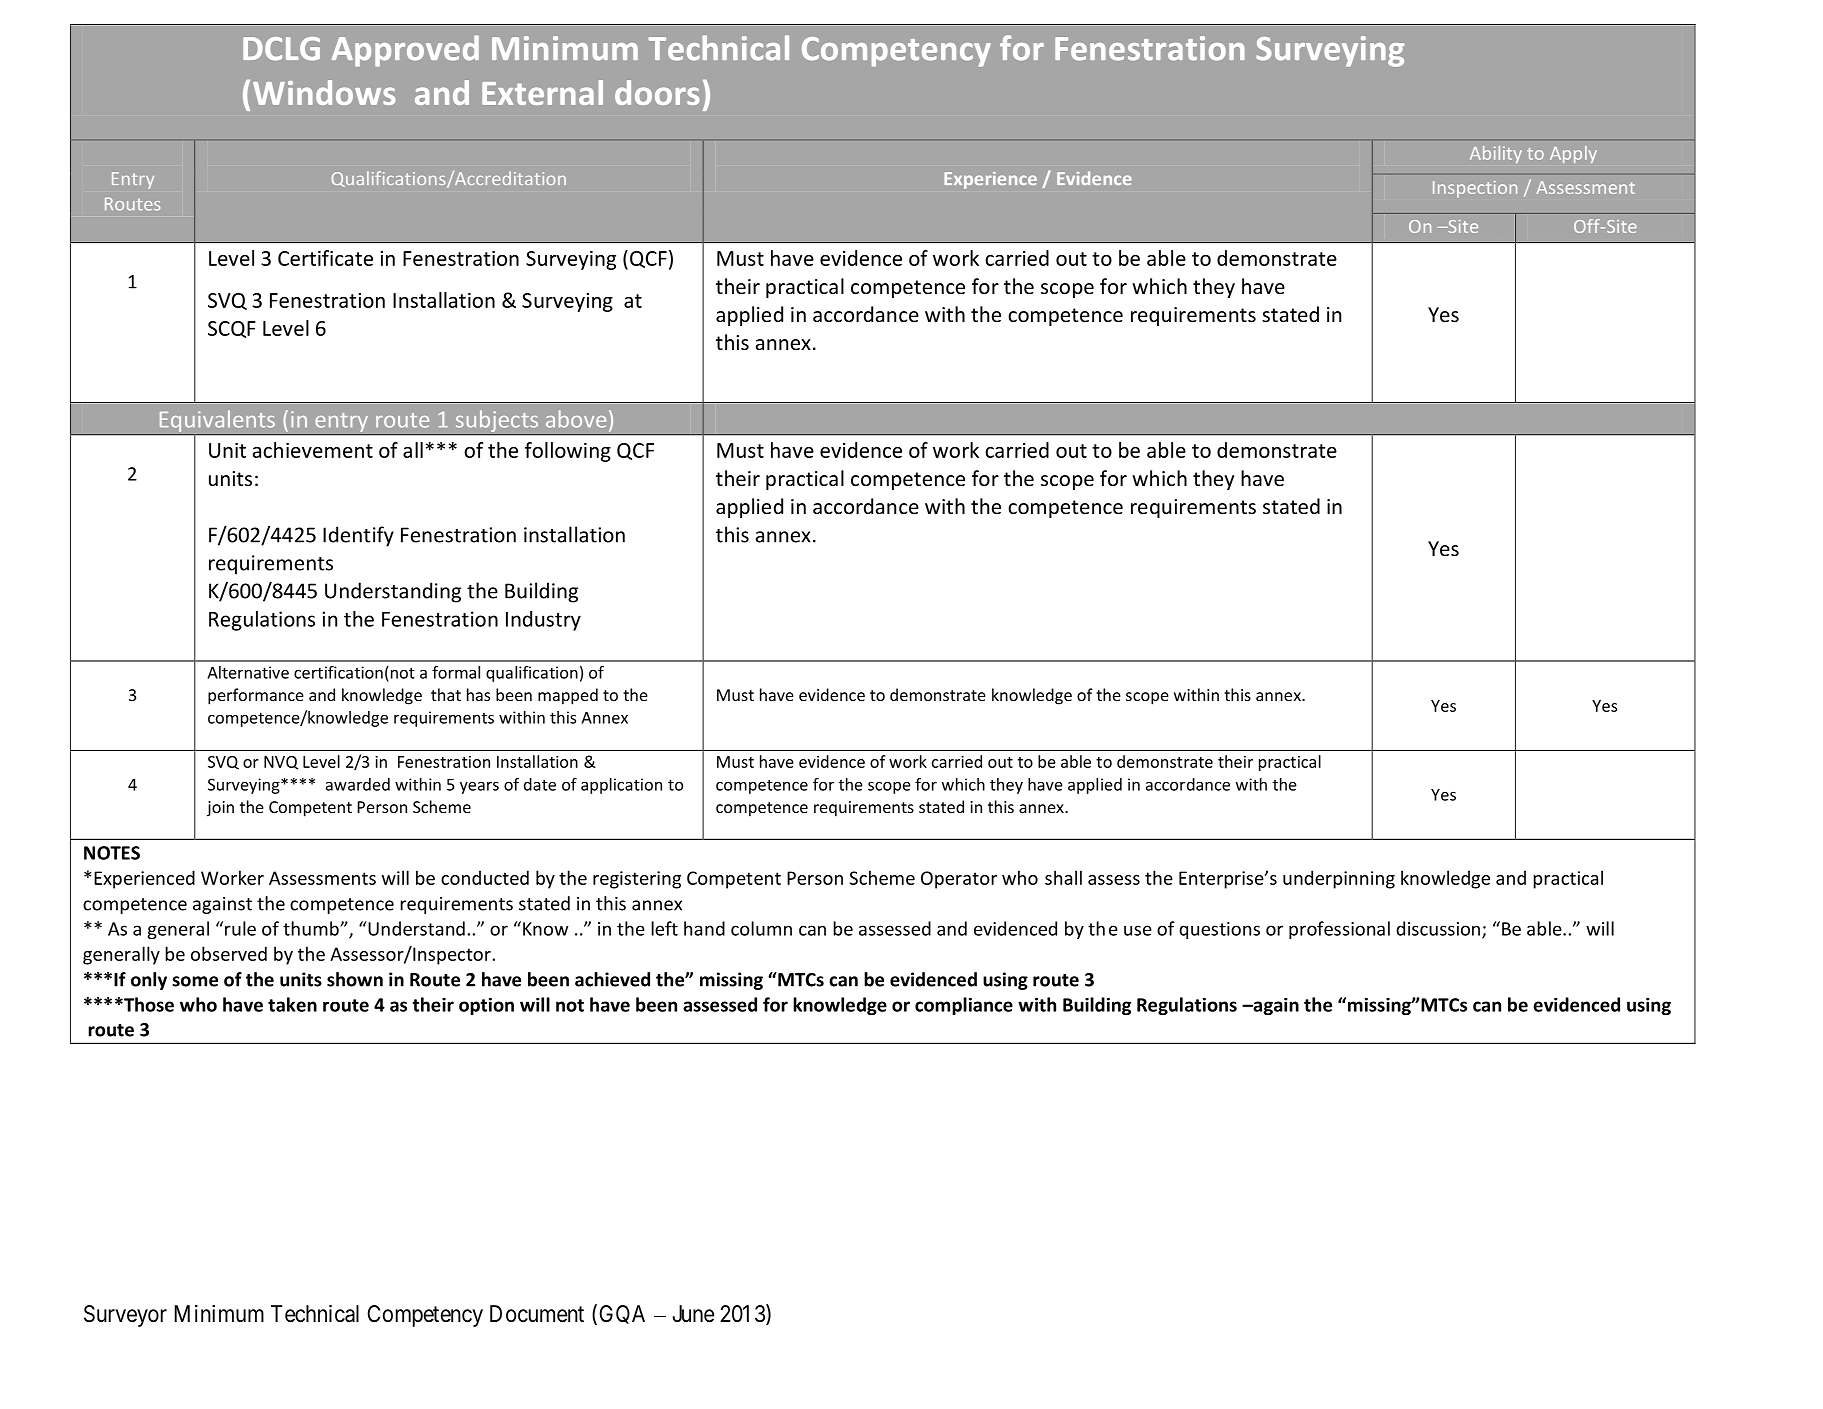  Describe the element at coordinates (568, 696) in the document. I see `mapped` at that location.
